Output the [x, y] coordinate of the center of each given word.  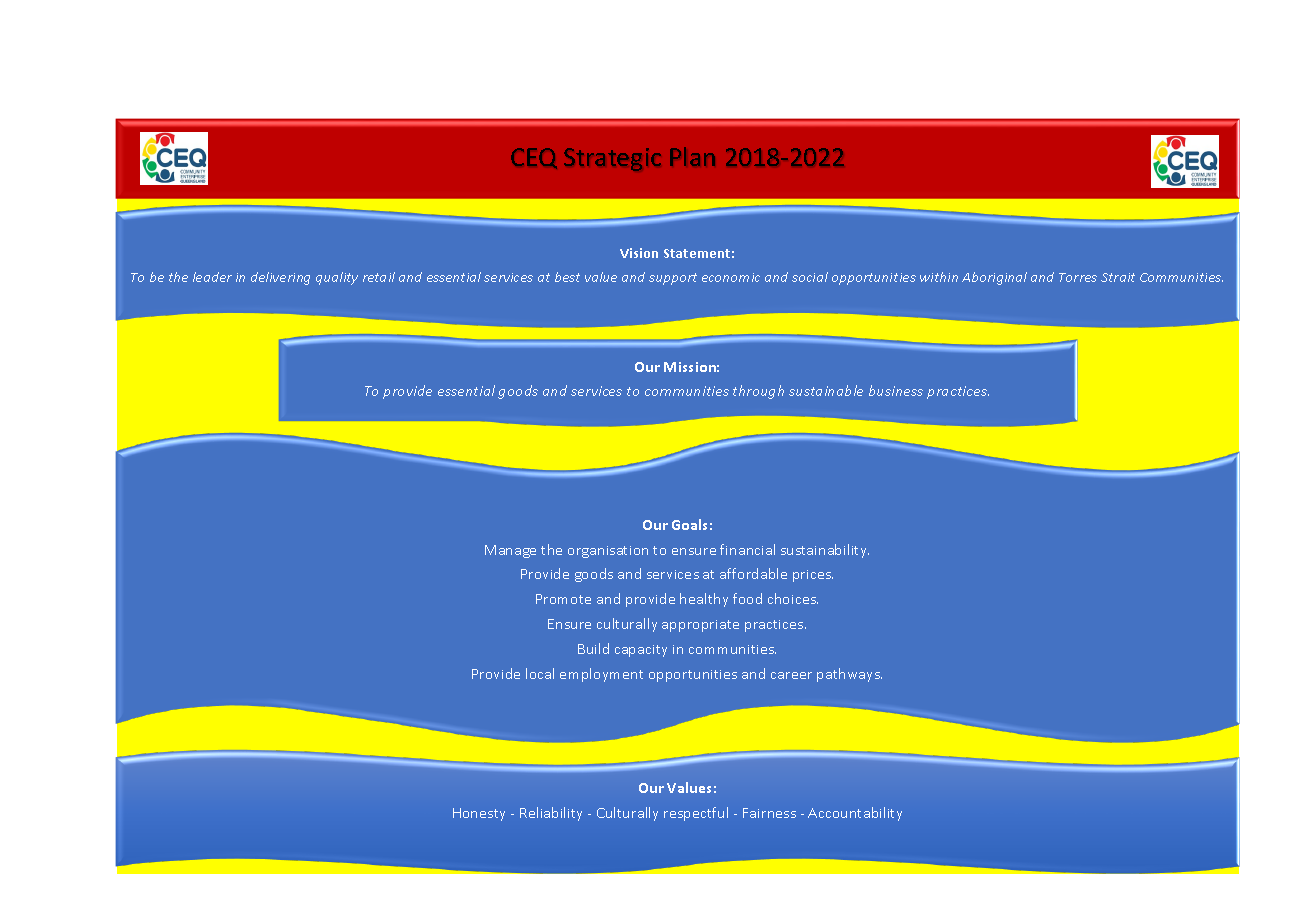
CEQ [534, 158]
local [540, 673]
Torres [1078, 277]
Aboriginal [994, 278]
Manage [510, 551]
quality [337, 278]
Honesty [479, 814]
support [673, 279]
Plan [692, 156]
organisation [608, 552]
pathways [849, 675]
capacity [641, 651]
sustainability [825, 551]
